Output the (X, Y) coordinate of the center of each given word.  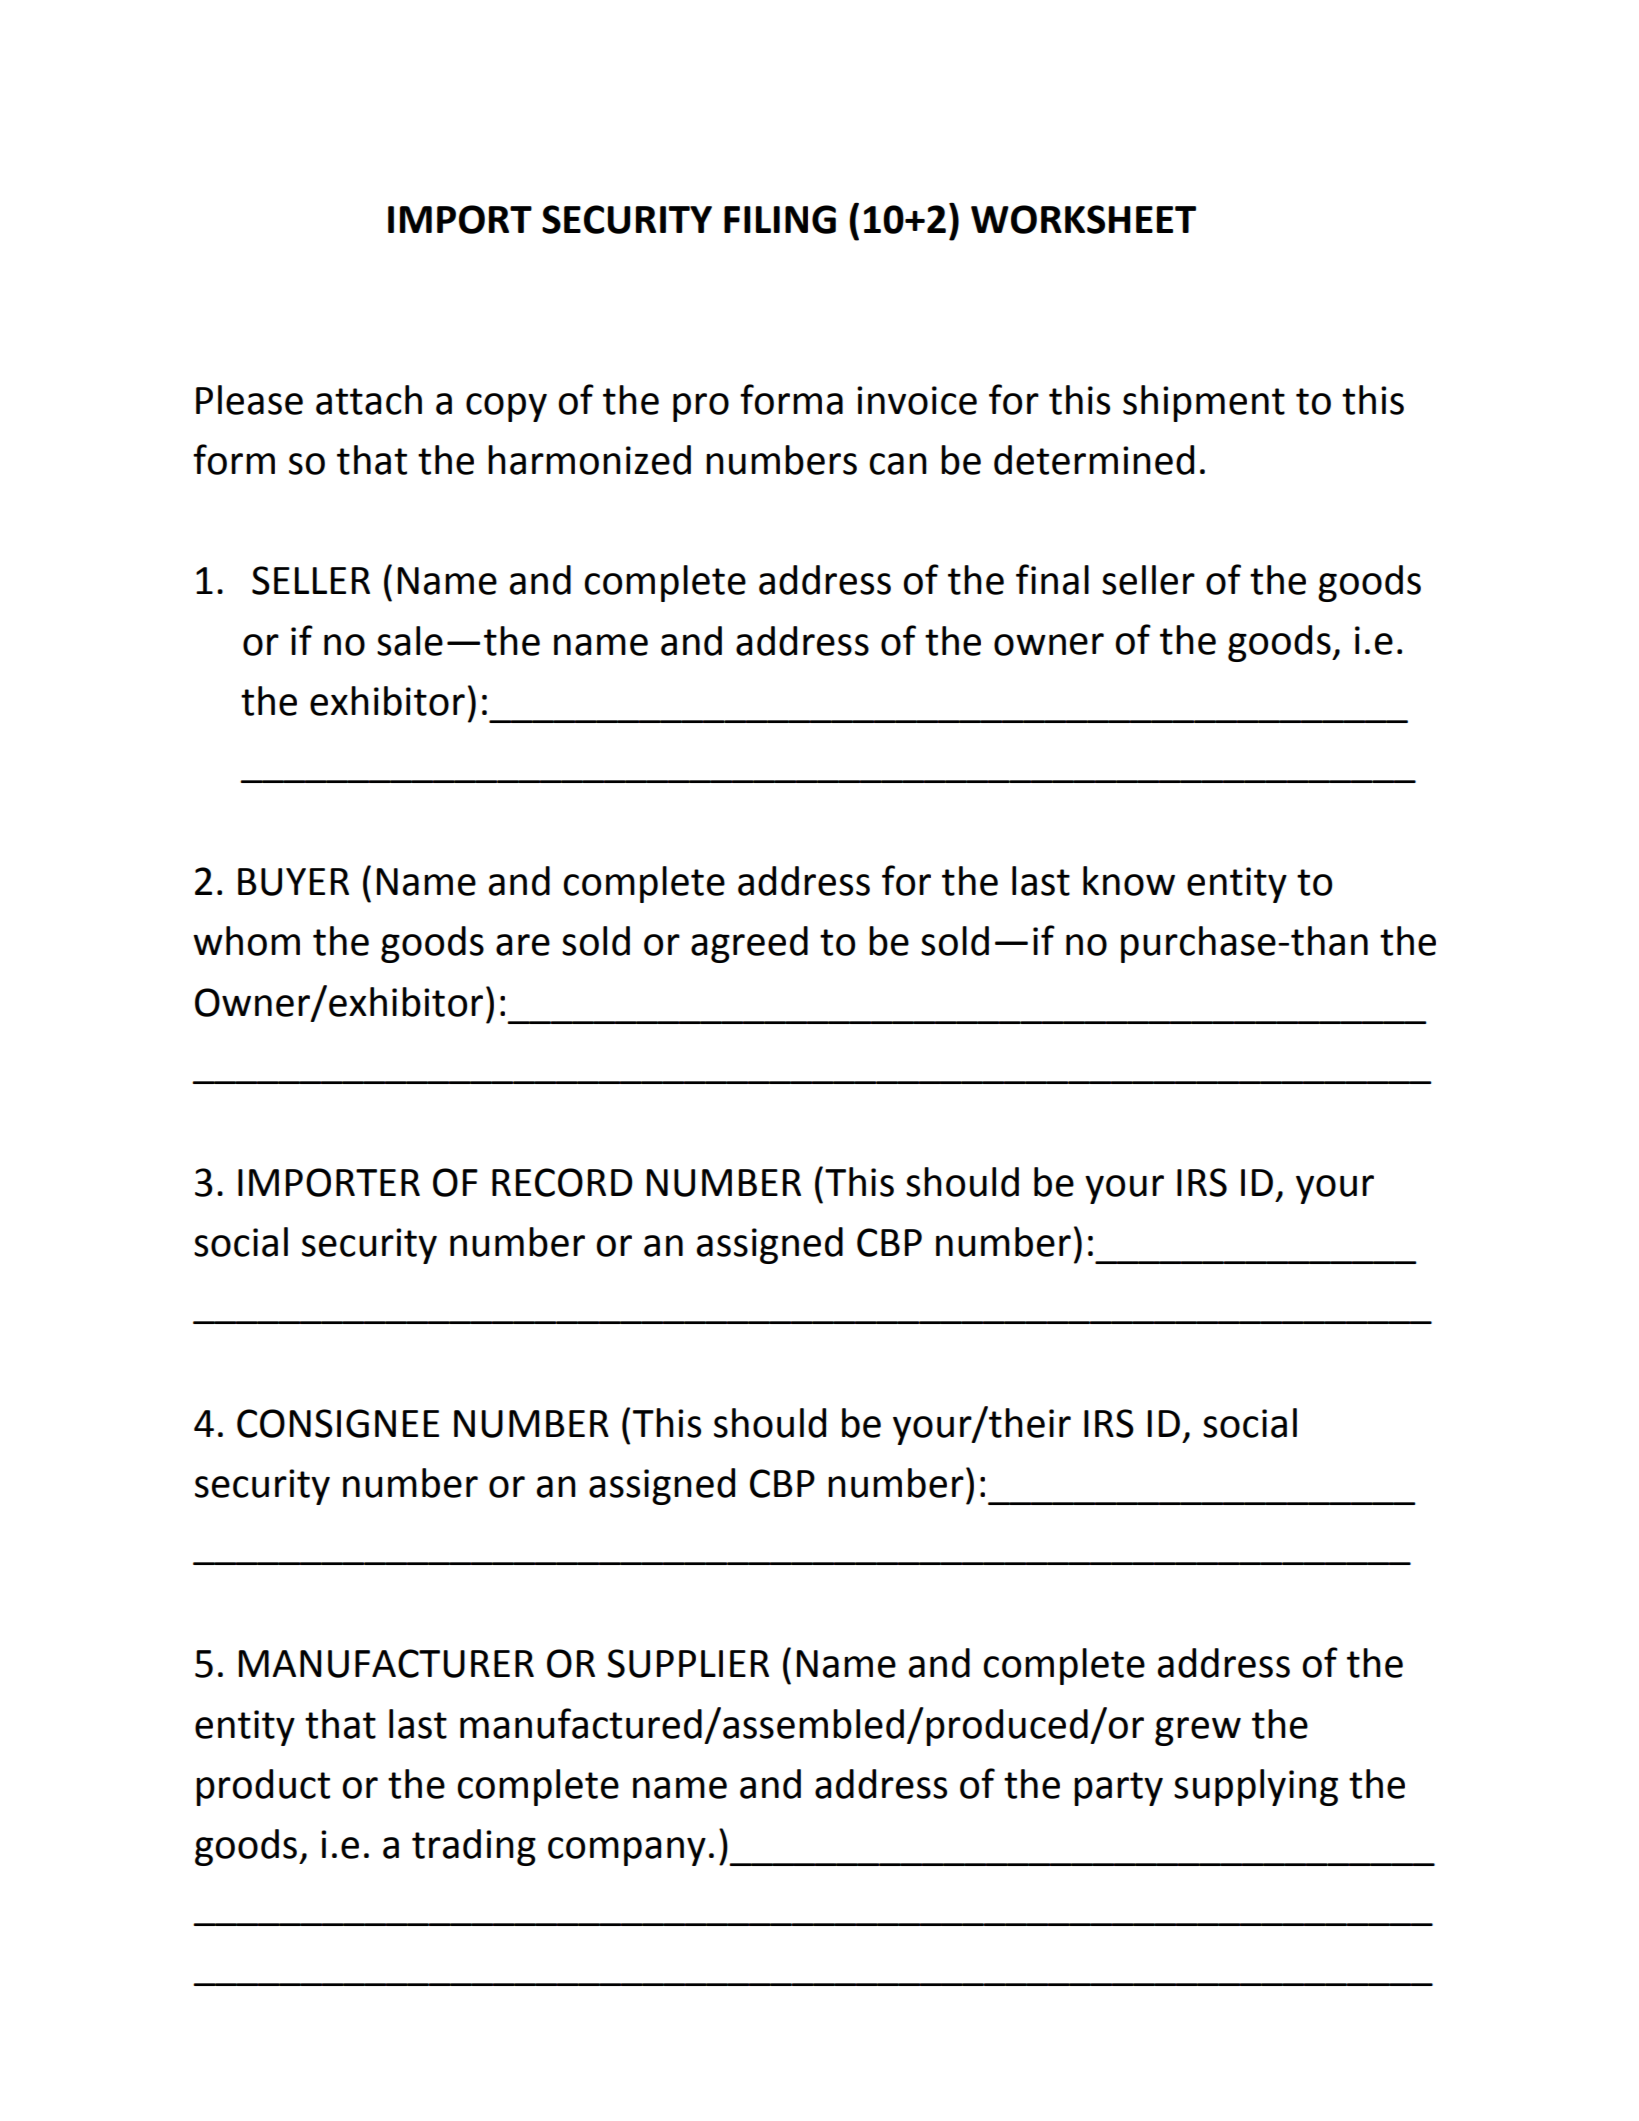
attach (369, 400)
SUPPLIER (688, 1663)
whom (246, 941)
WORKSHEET (1083, 219)
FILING (780, 219)
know (1129, 881)
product (263, 1787)
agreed (749, 944)
